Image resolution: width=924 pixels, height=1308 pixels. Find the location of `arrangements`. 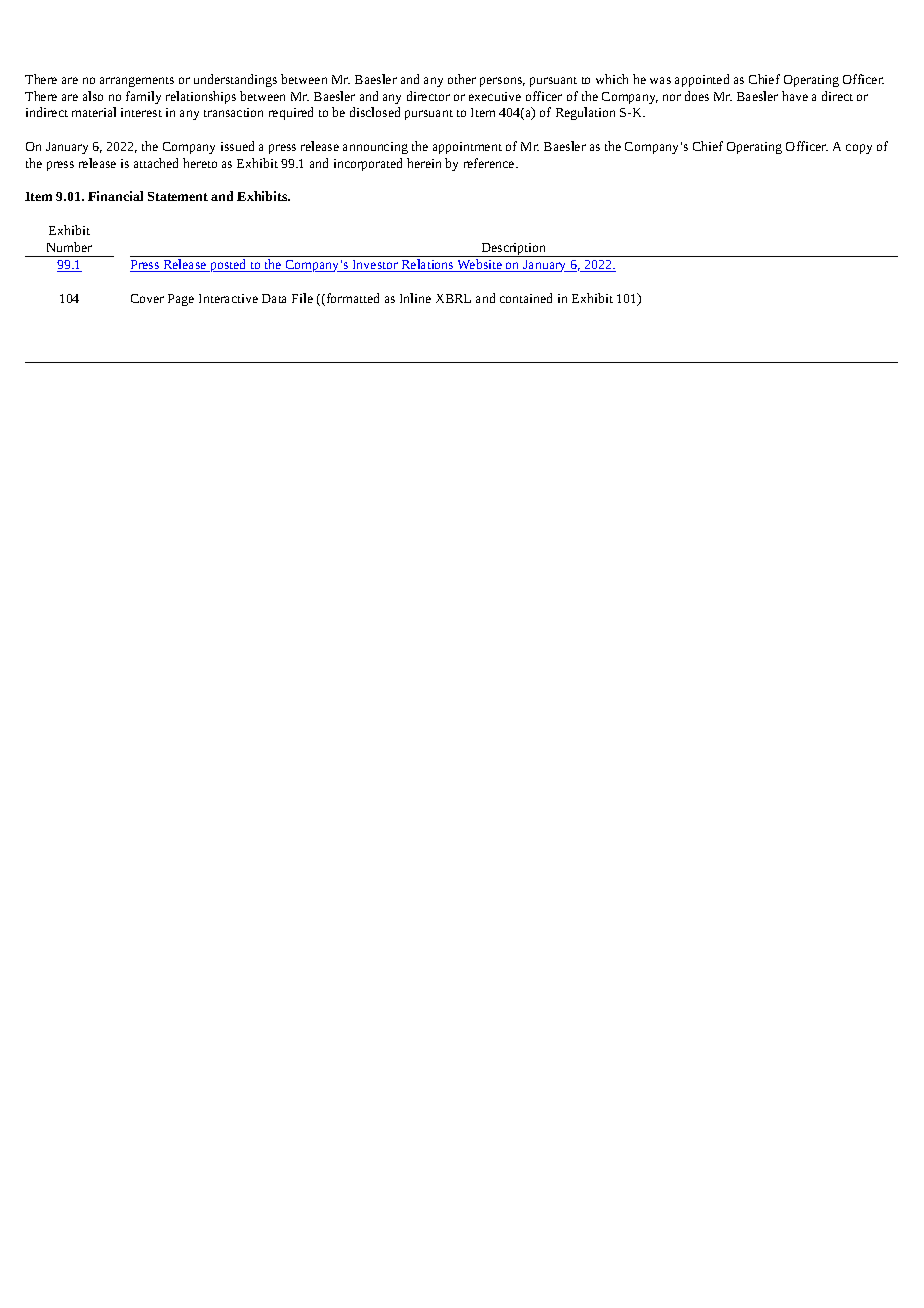

arrangements is located at coordinates (137, 82).
